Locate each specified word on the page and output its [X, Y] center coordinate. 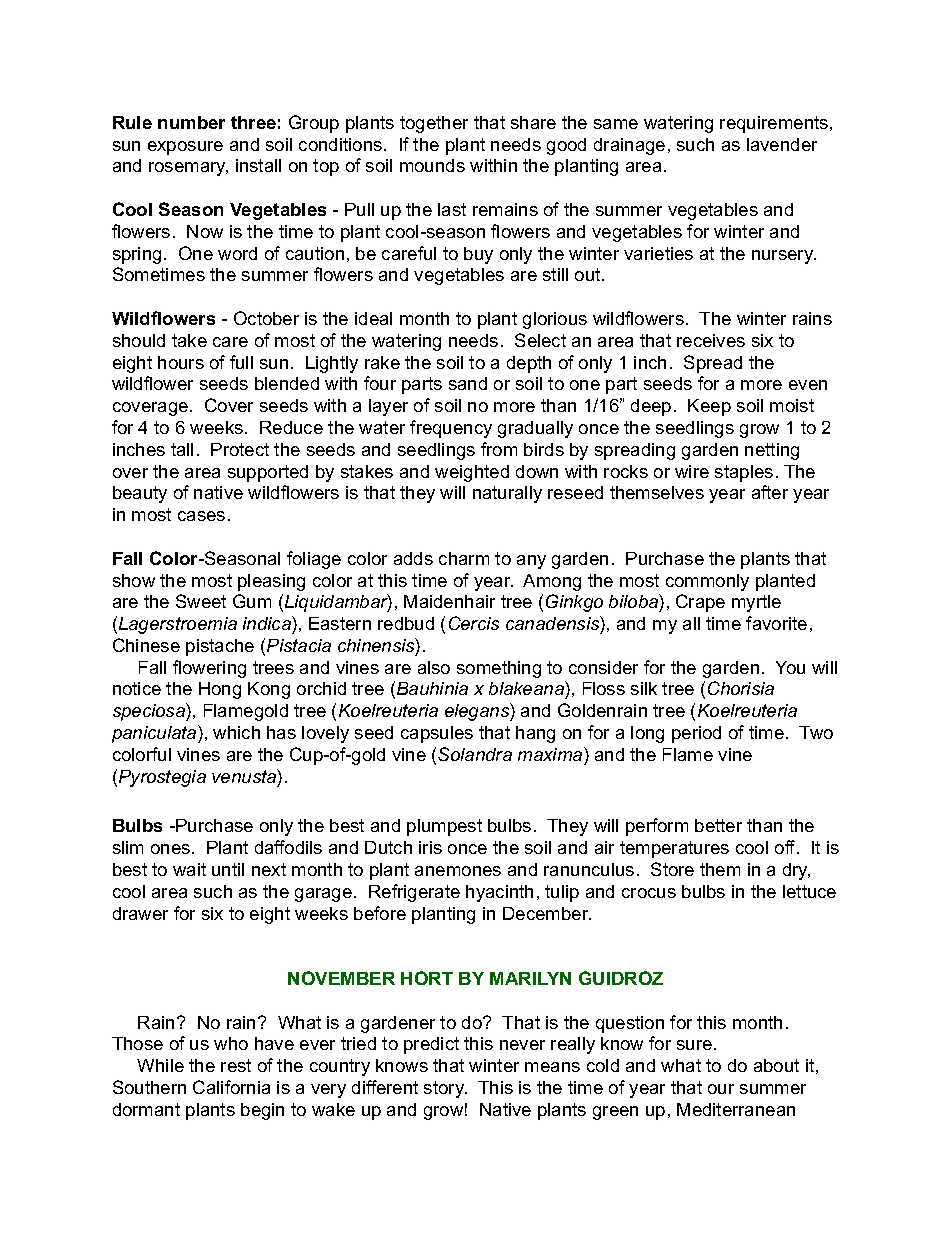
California [231, 1087]
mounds [432, 165]
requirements [775, 124]
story [445, 1089]
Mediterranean [736, 1109]
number [191, 122]
